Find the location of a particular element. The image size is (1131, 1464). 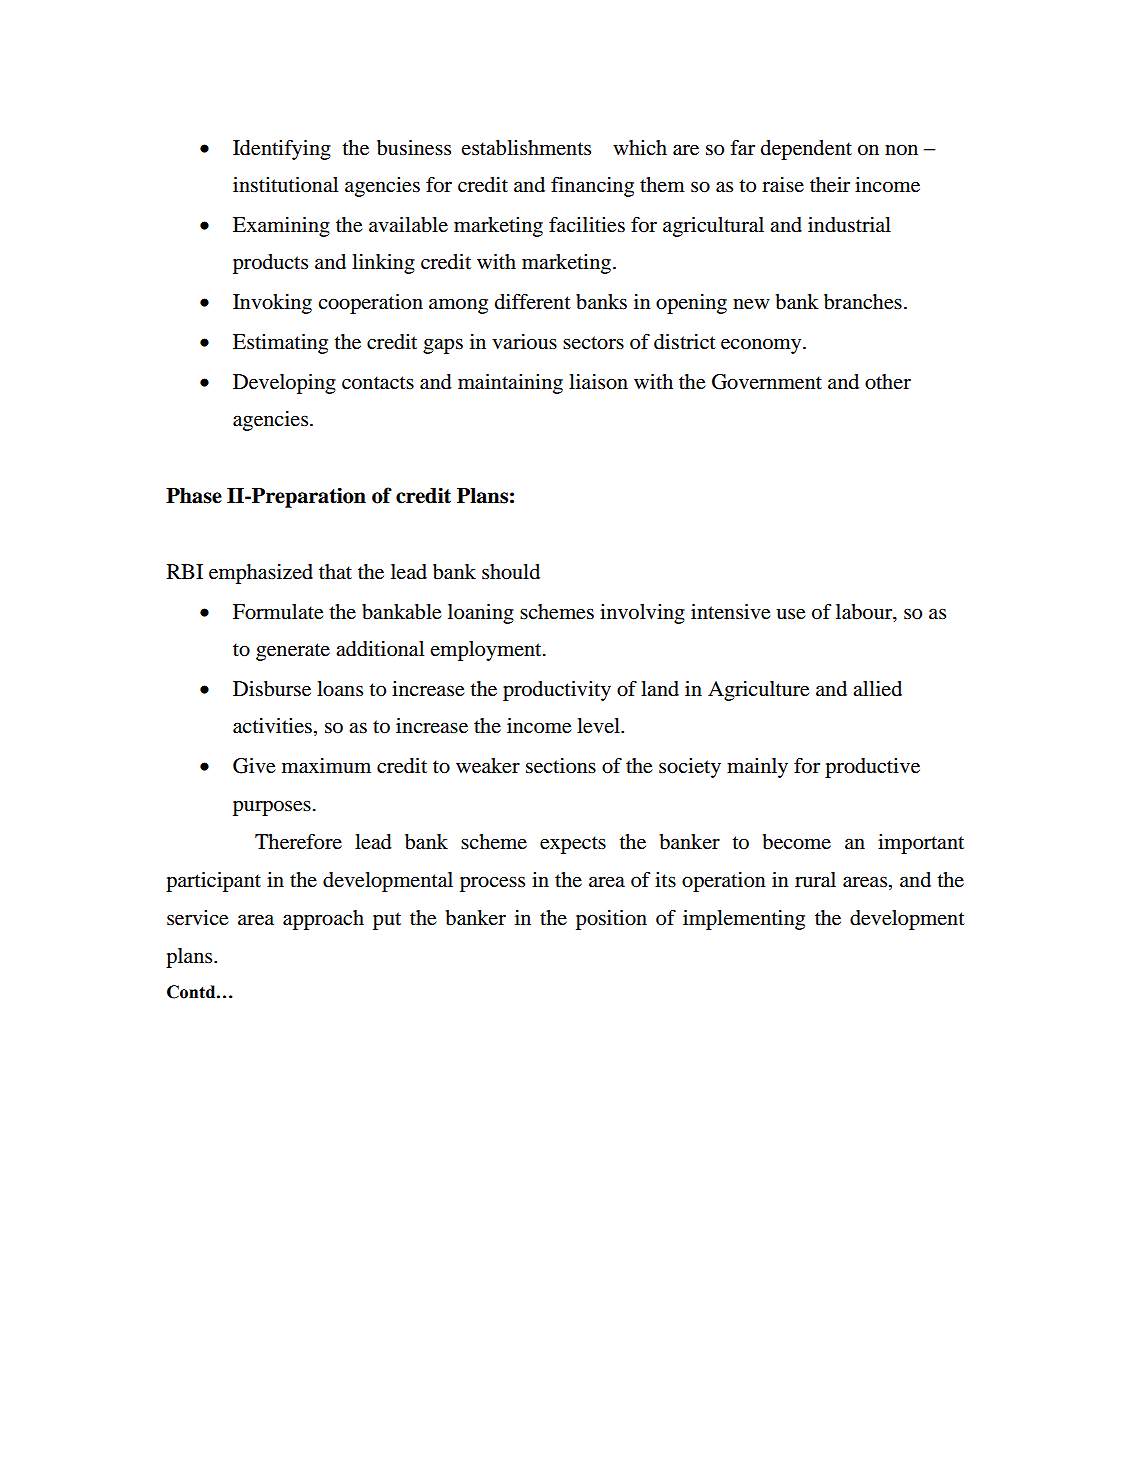

approach is located at coordinates (323, 920).
